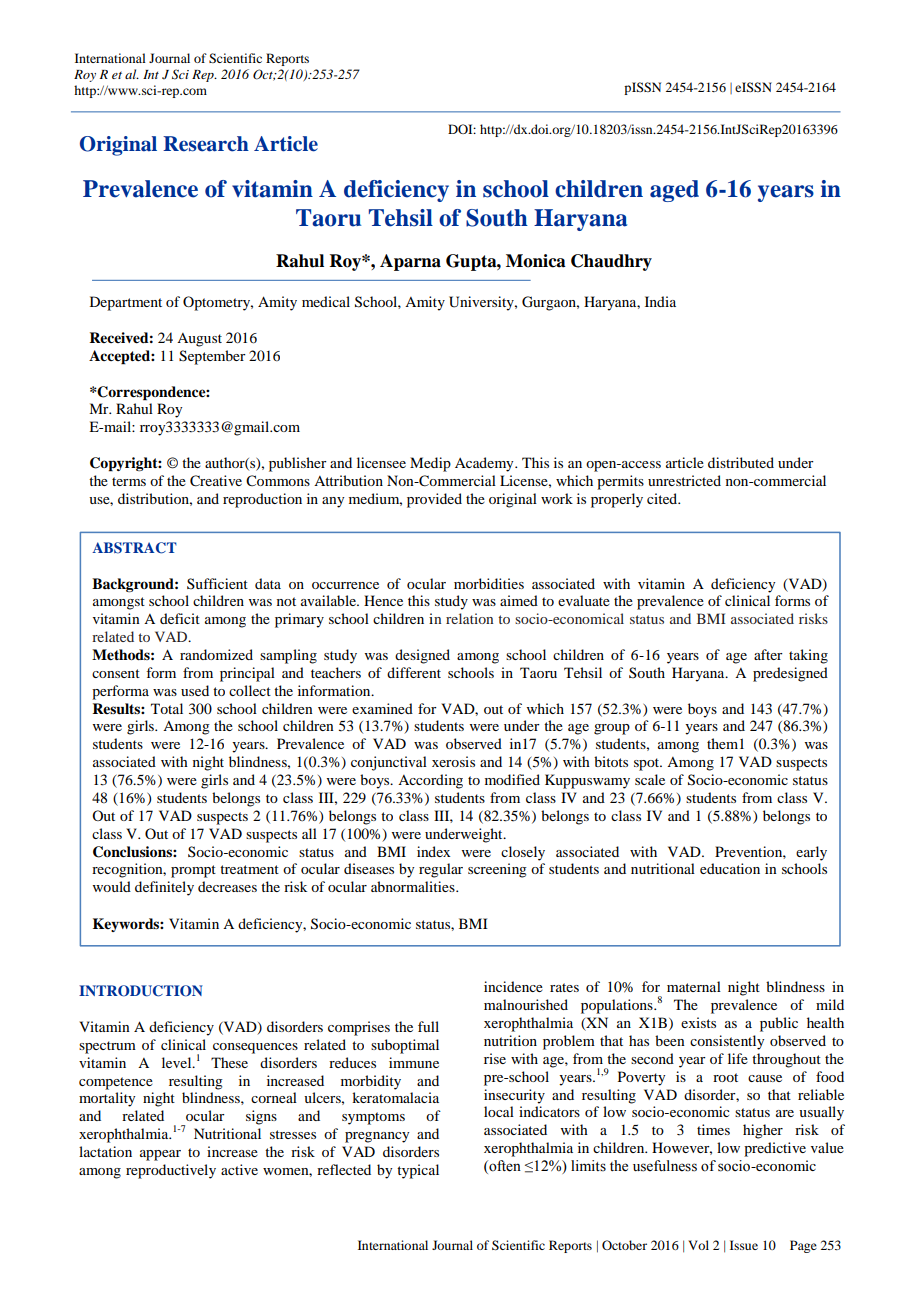 This screenshot has height=1308, width=924. Describe the element at coordinates (744, 1245) in the screenshot. I see `Issue` at that location.
